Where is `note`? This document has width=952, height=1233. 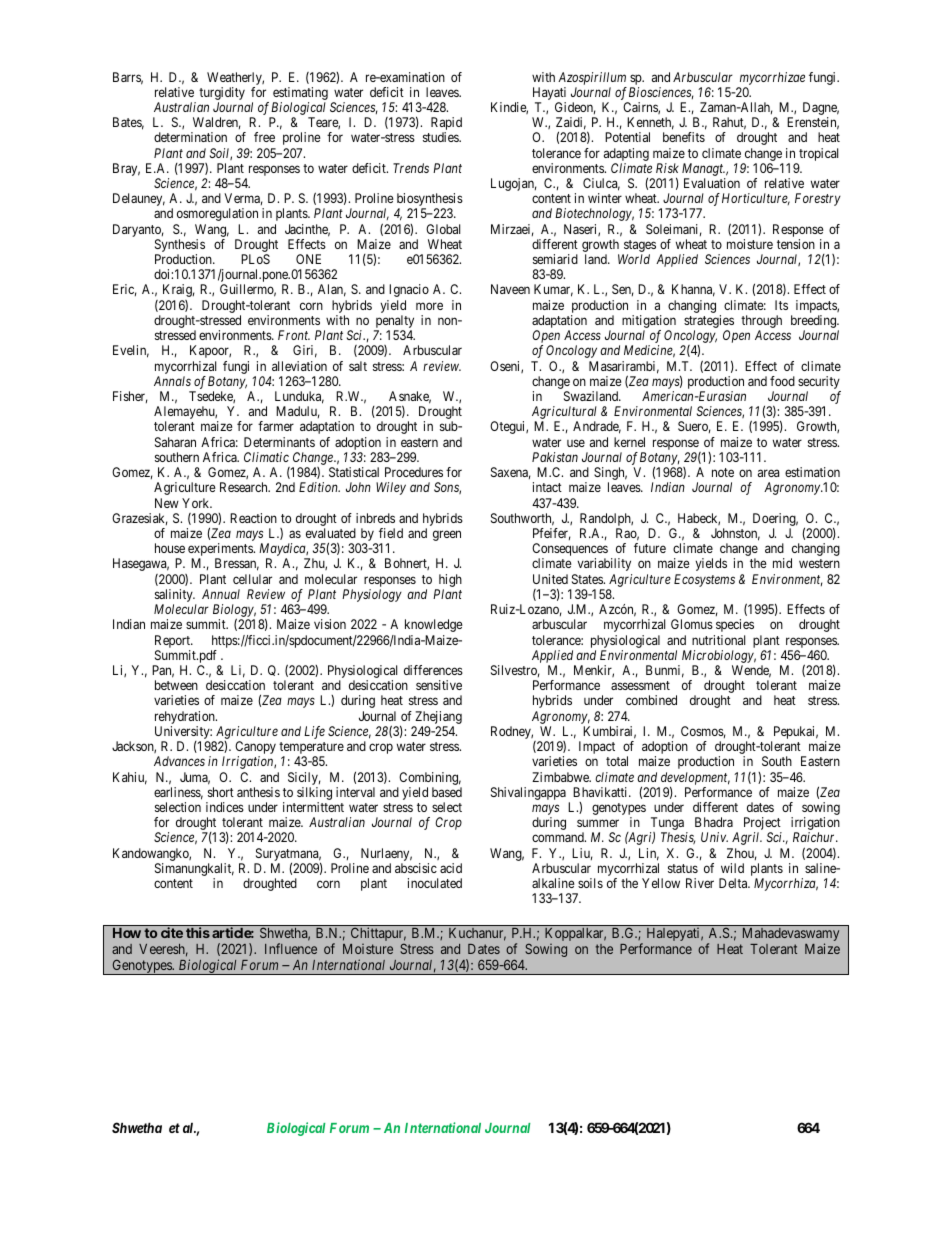
note is located at coordinates (723, 472).
